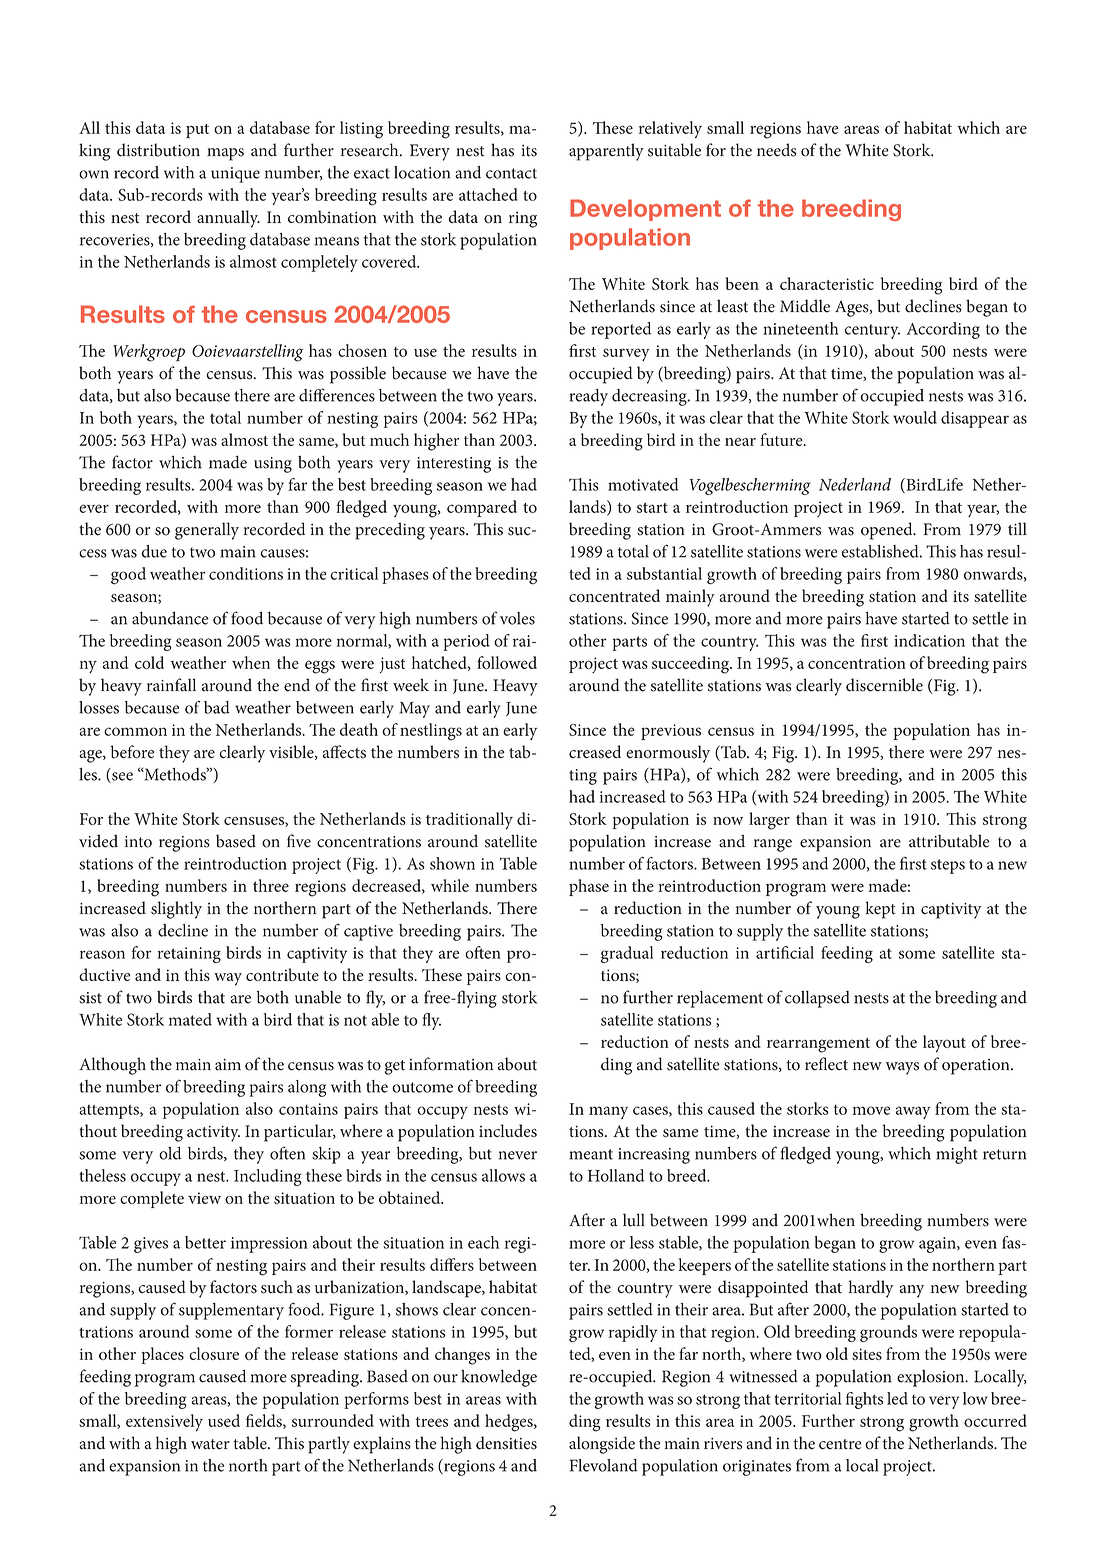 The height and width of the screenshot is (1564, 1106). What do you see at coordinates (469, 821) in the screenshot?
I see `traditionally` at bounding box center [469, 821].
